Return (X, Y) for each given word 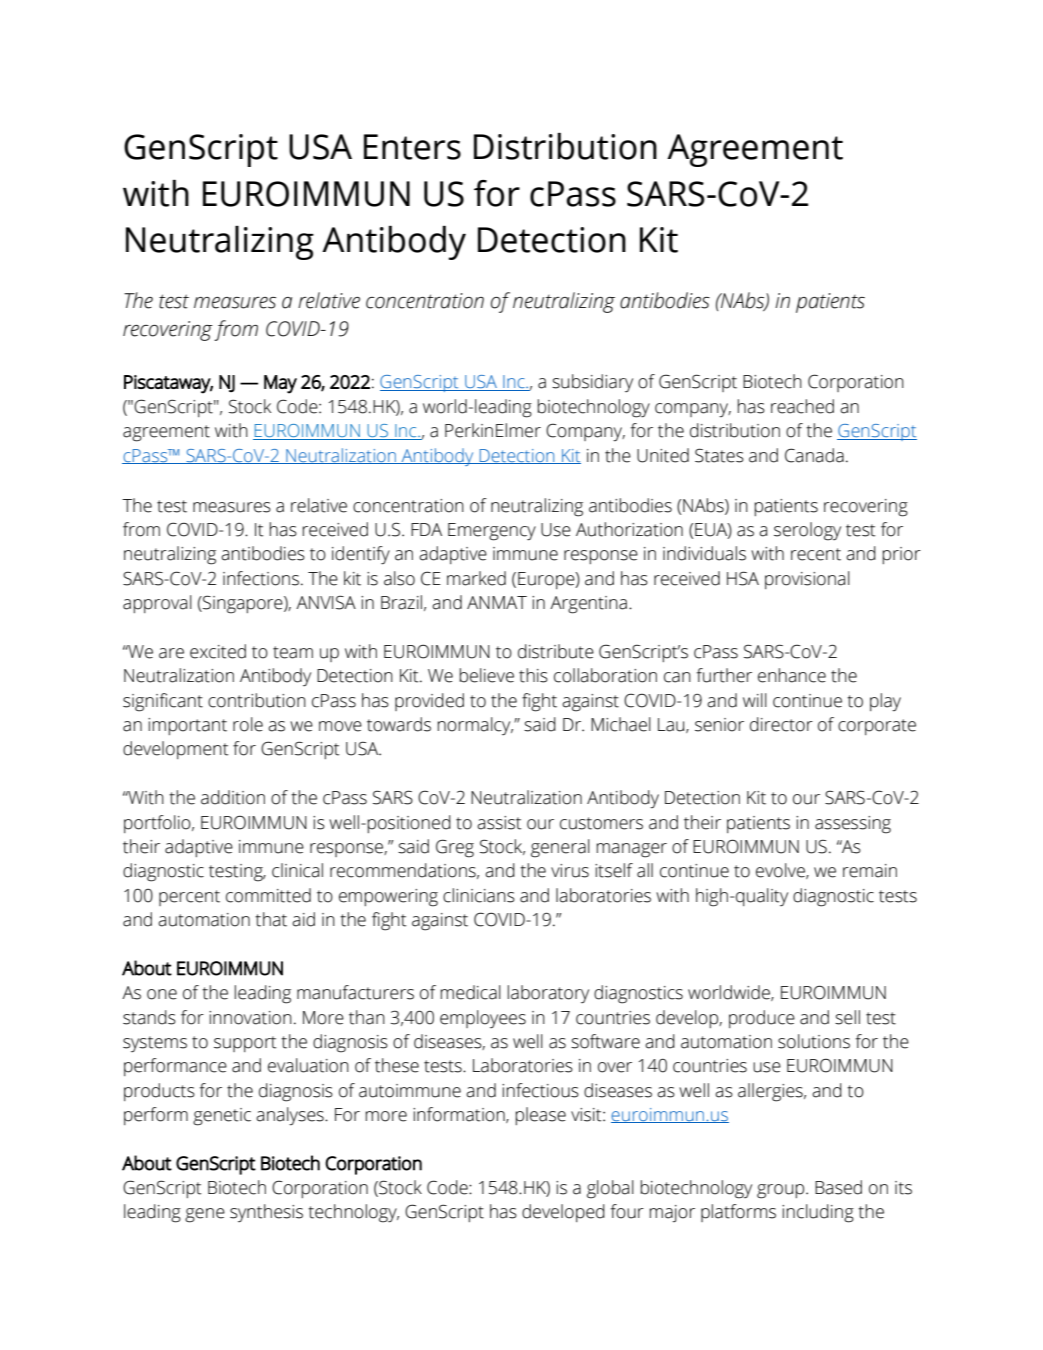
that (271, 919)
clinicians (479, 895)
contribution (257, 700)
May (280, 384)
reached (802, 406)
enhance (792, 675)
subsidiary (592, 383)
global (610, 1189)
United (663, 455)
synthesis (266, 1213)
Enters (412, 147)
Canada (814, 455)
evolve (781, 871)
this (533, 675)
